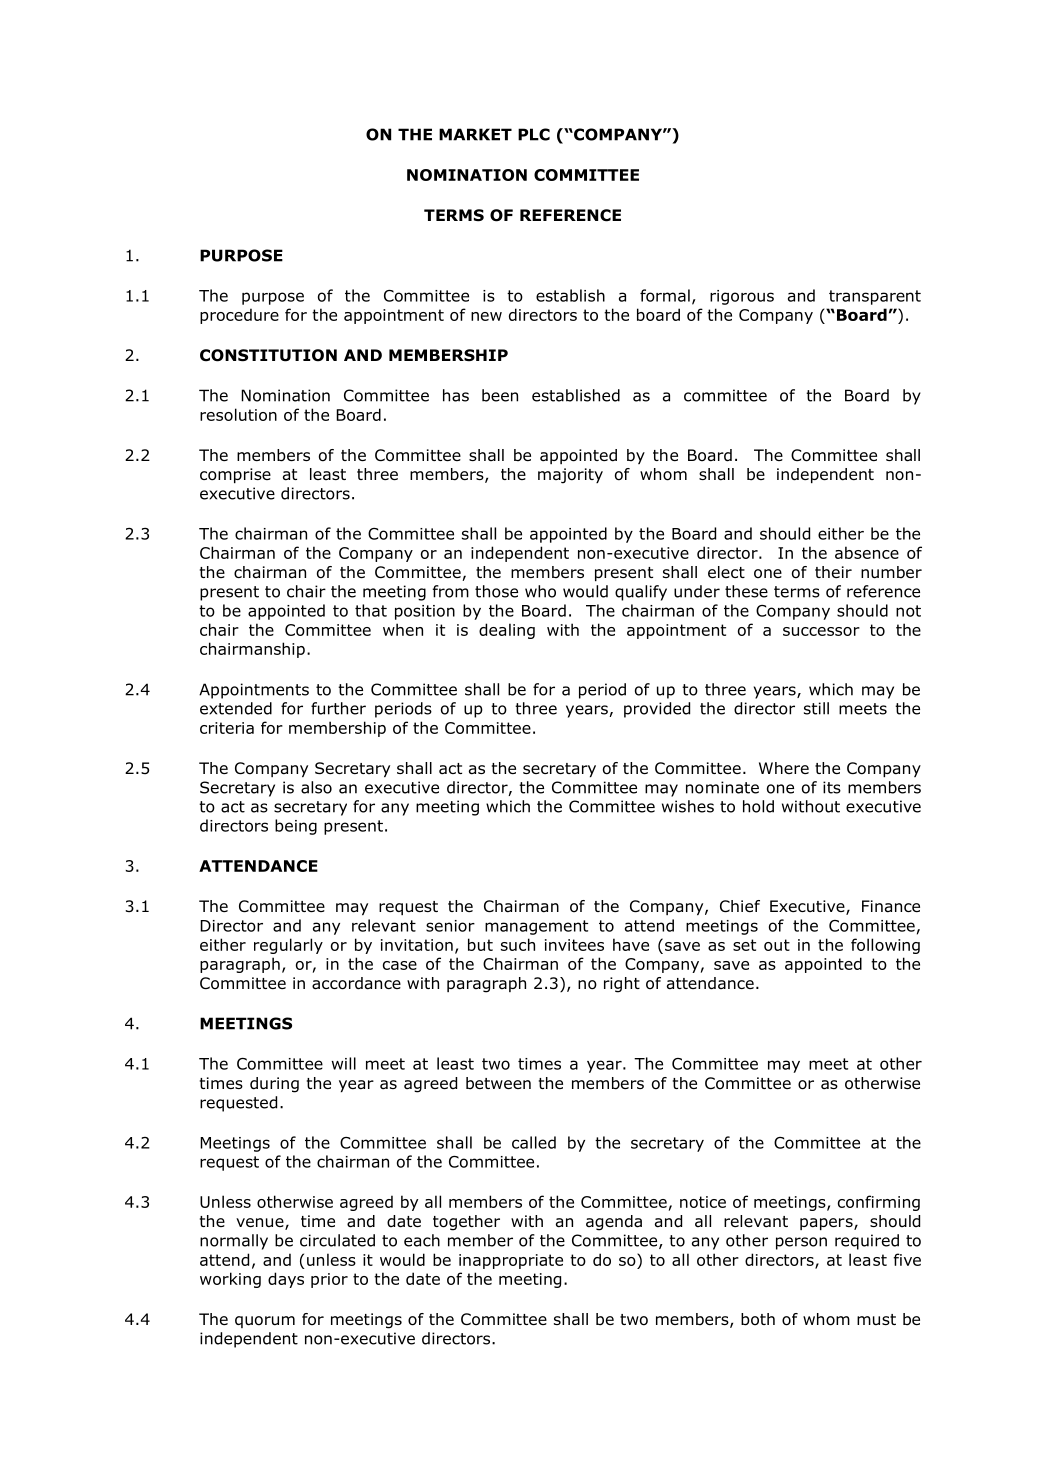 The height and width of the screenshot is (1479, 1046). Describe the element at coordinates (475, 134) in the screenshot. I see `MARKET` at that location.
